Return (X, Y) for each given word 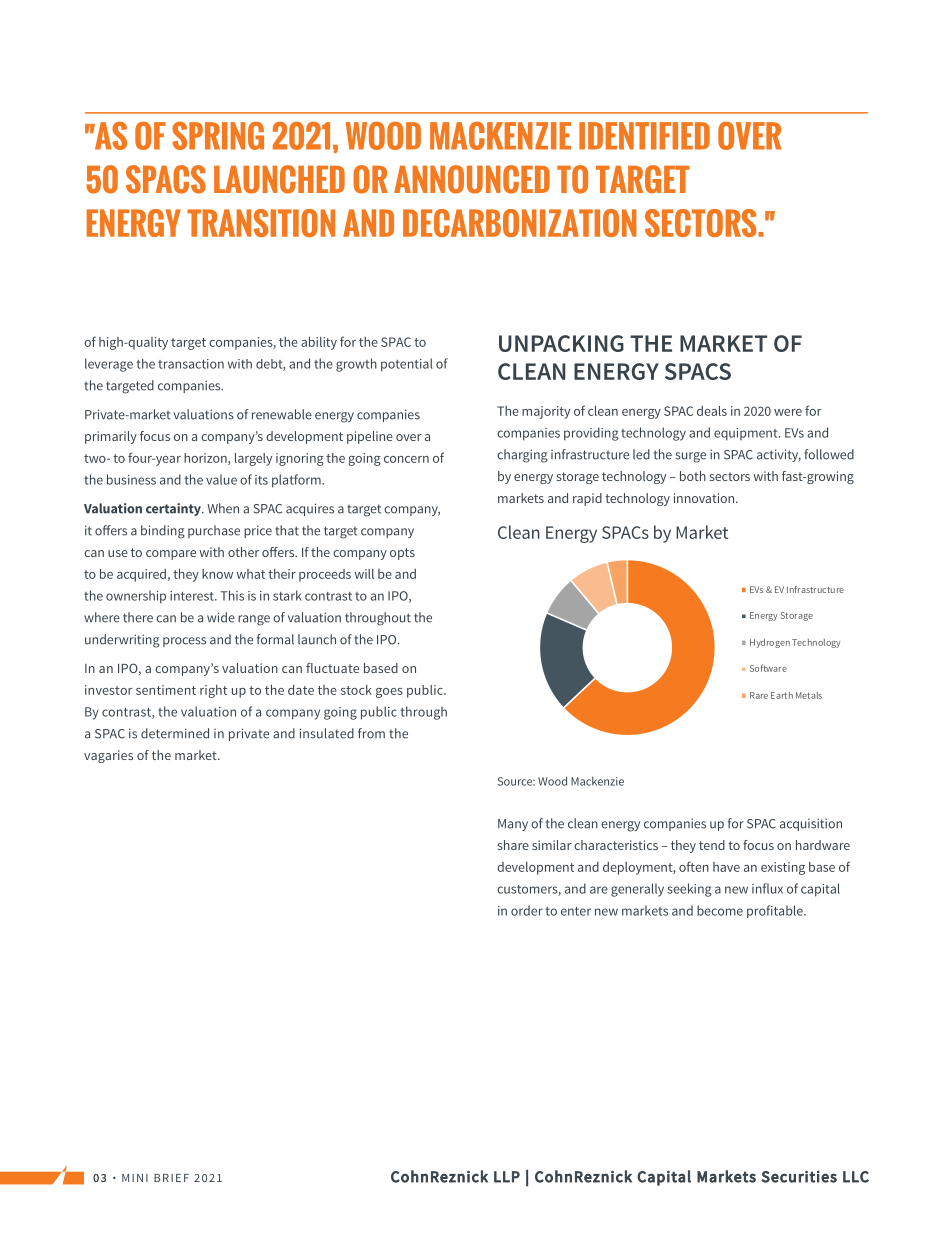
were (788, 412)
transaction (191, 364)
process (184, 642)
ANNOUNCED (472, 179)
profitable (776, 911)
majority (546, 412)
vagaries (108, 756)
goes (389, 693)
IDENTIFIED (644, 136)
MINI (135, 1178)
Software (768, 668)
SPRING (218, 135)
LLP (507, 1177)
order (527, 910)
